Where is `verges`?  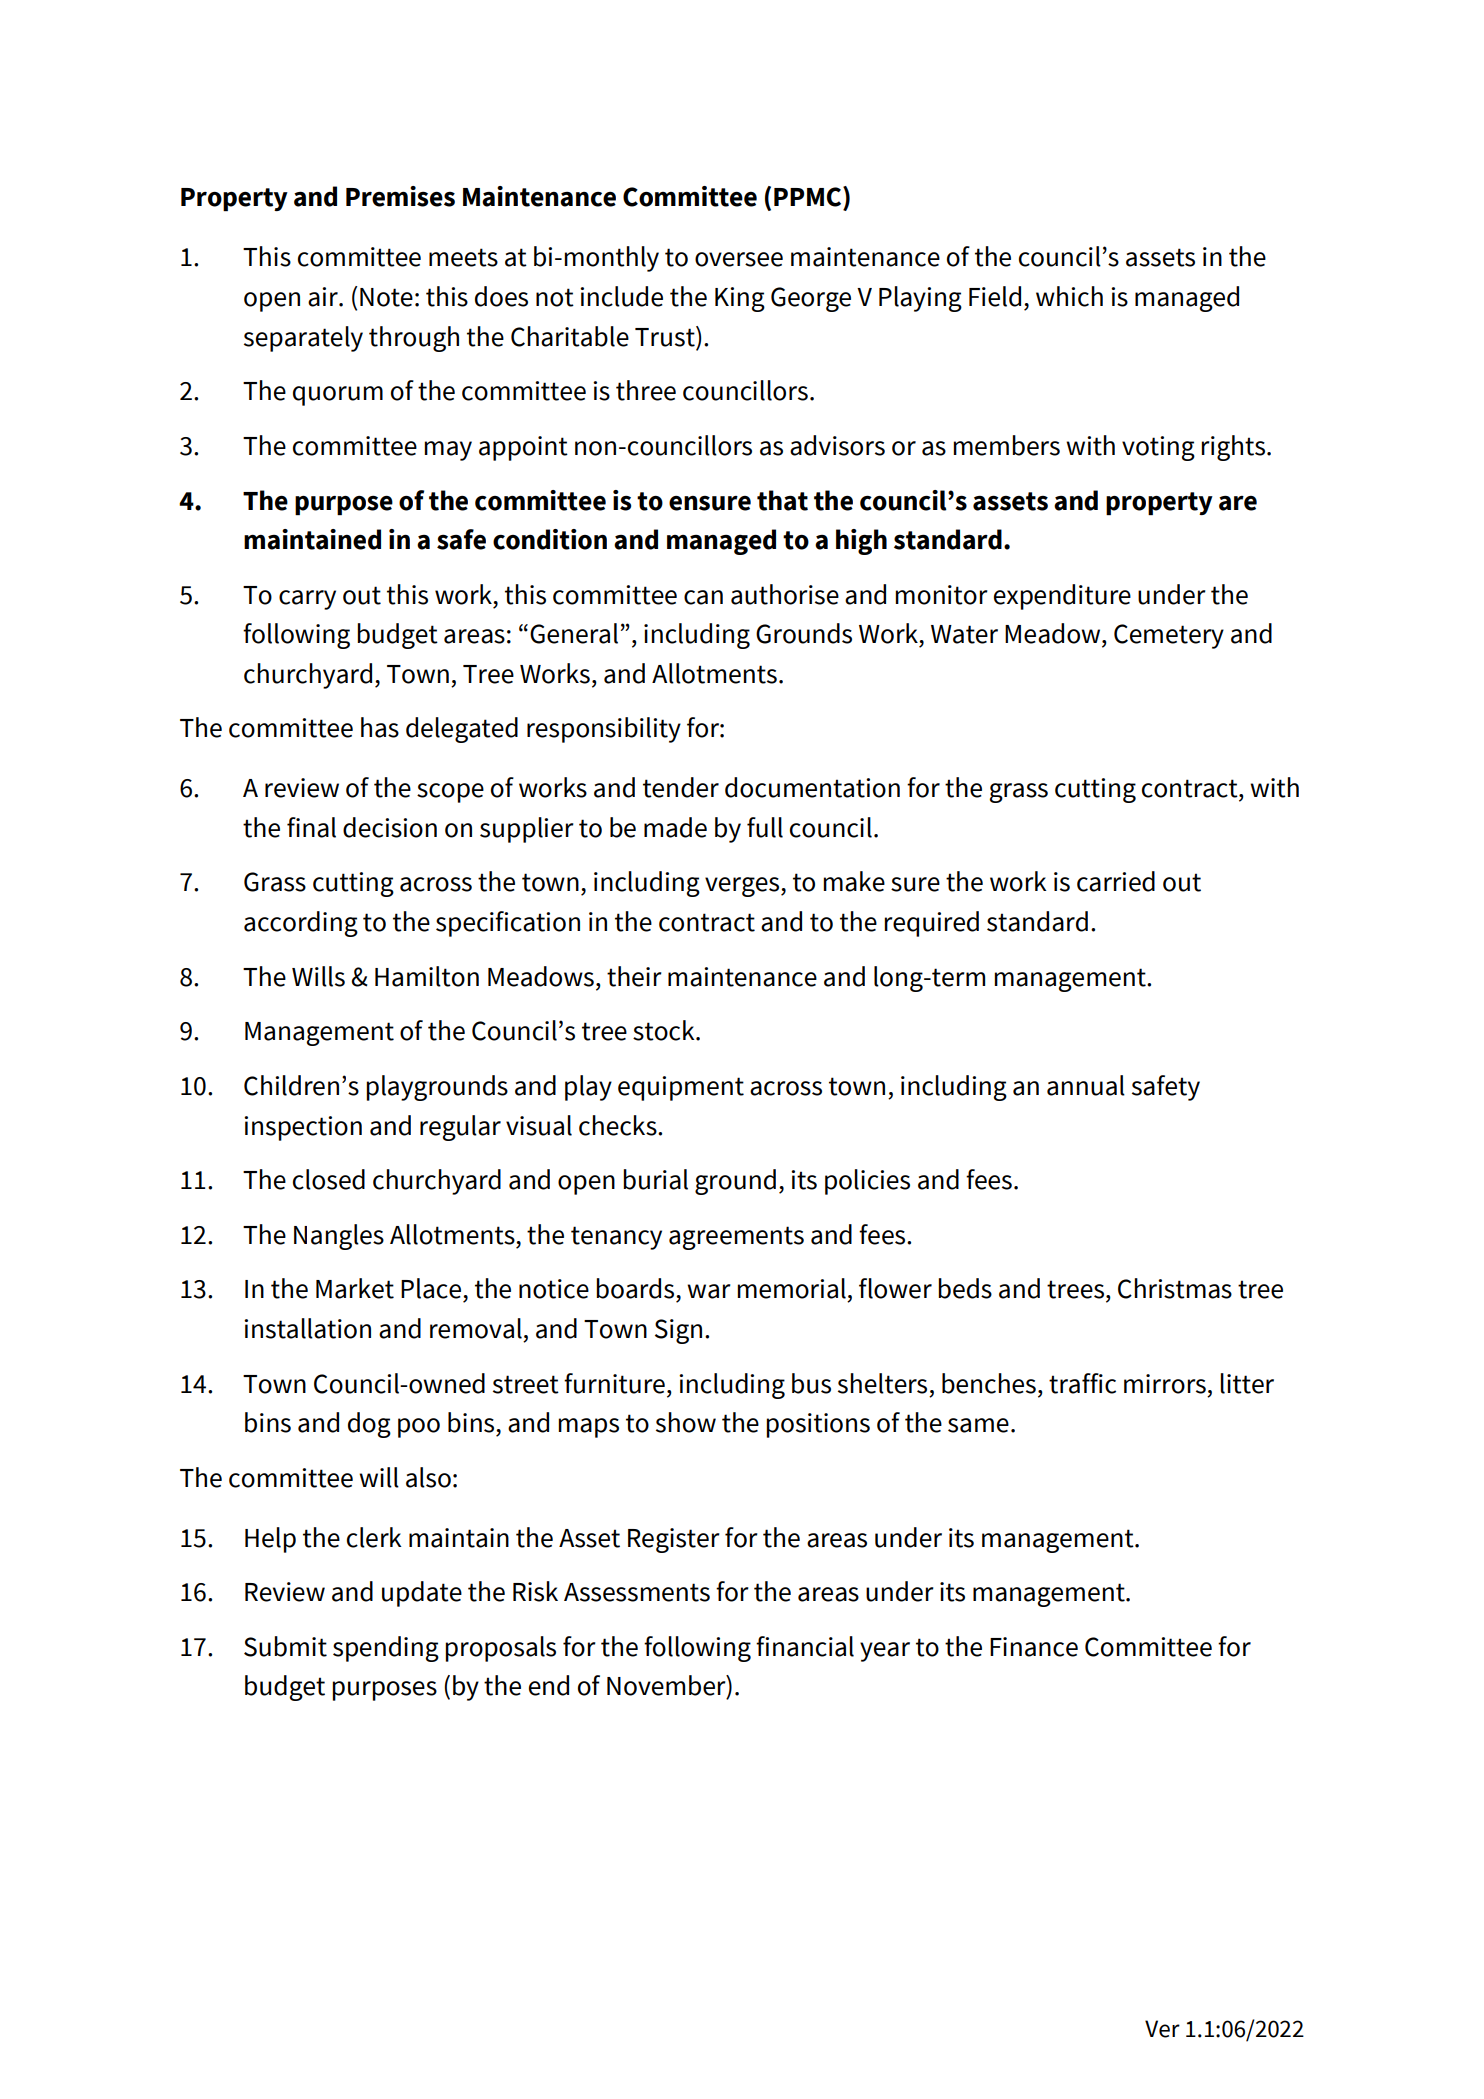 verges is located at coordinates (743, 887).
